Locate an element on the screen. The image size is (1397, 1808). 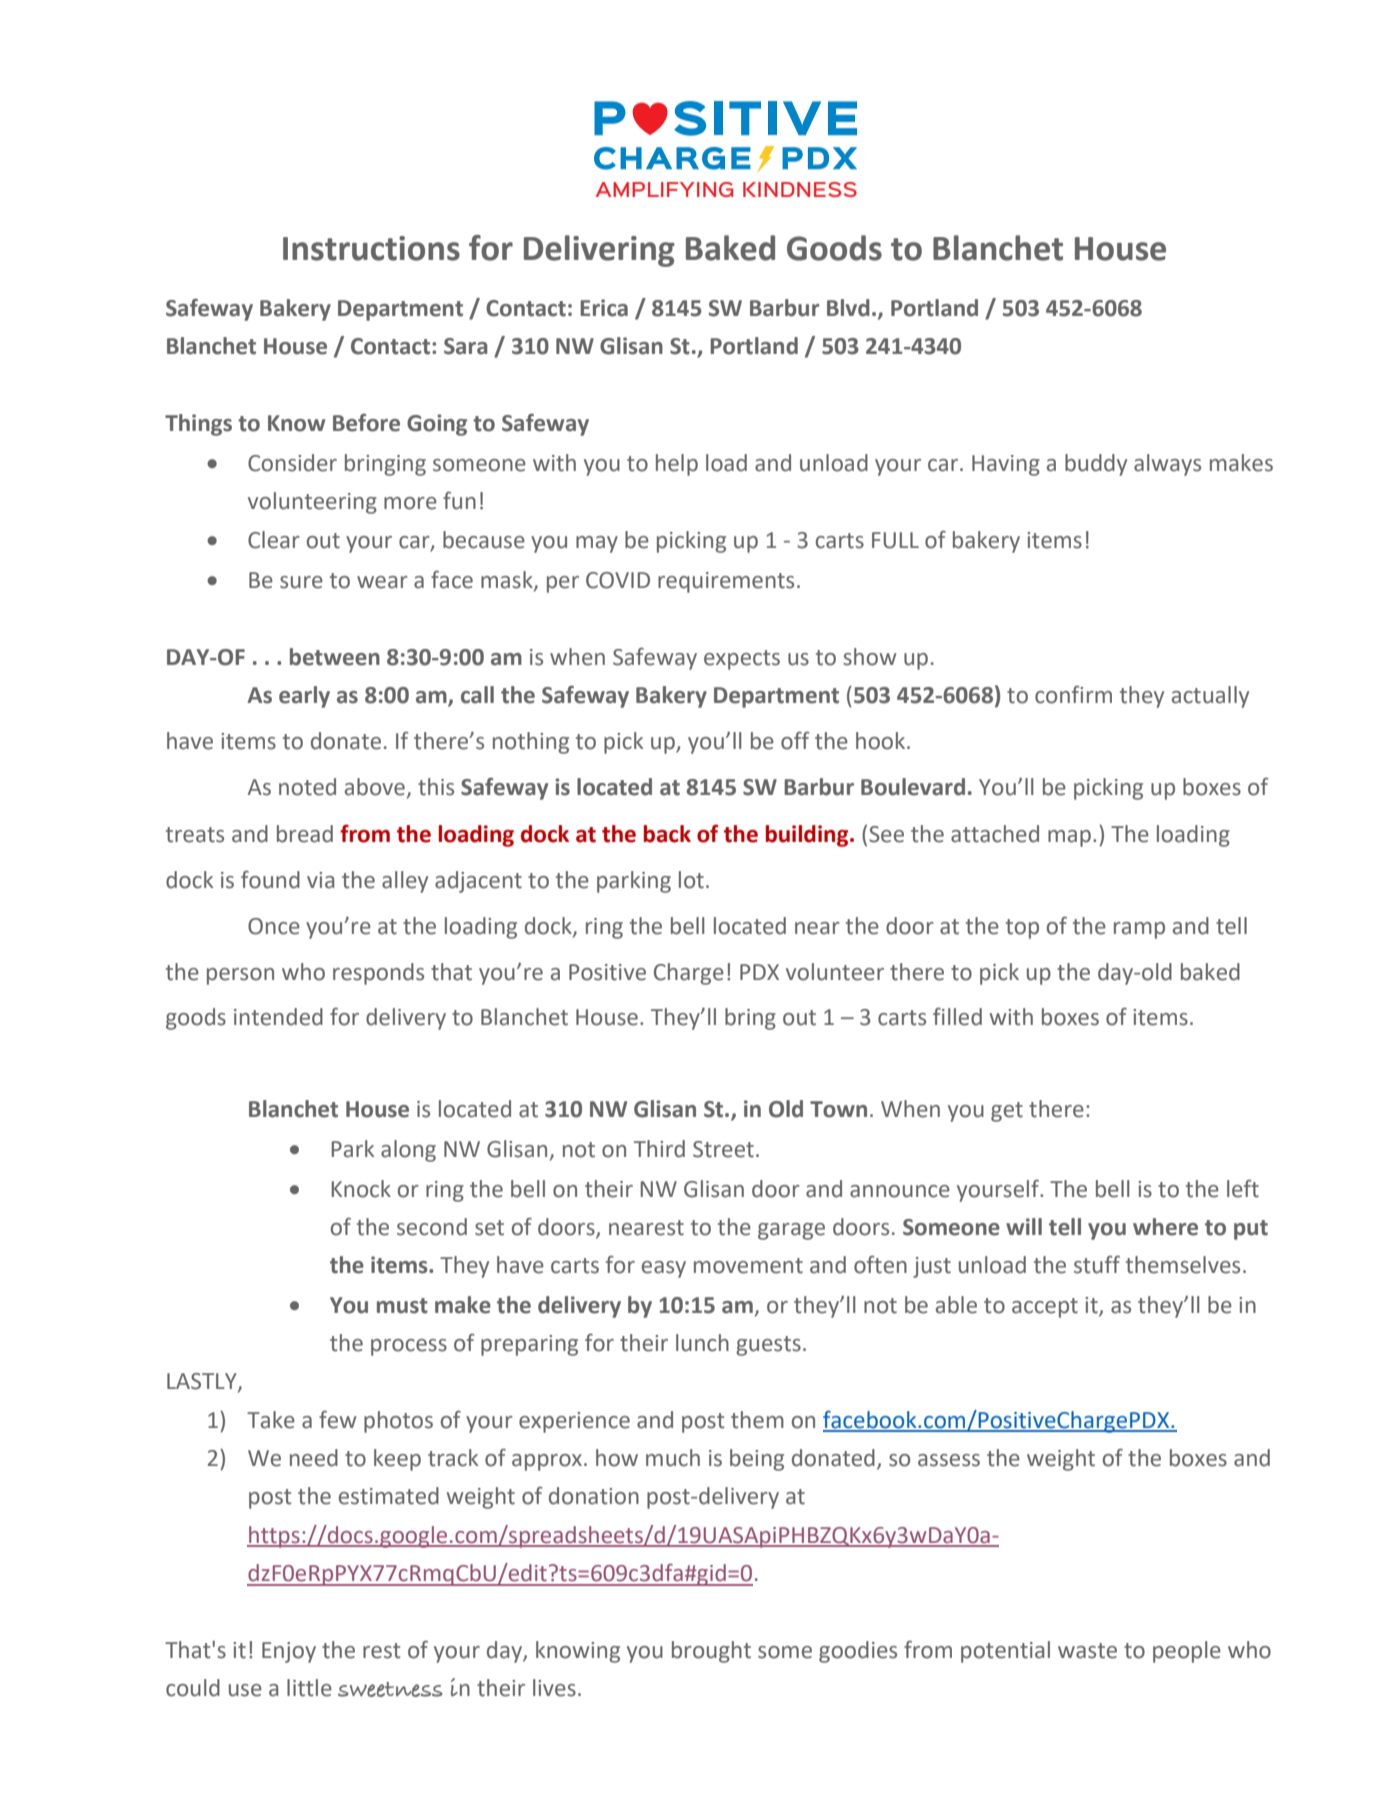
movement is located at coordinates (748, 1266).
